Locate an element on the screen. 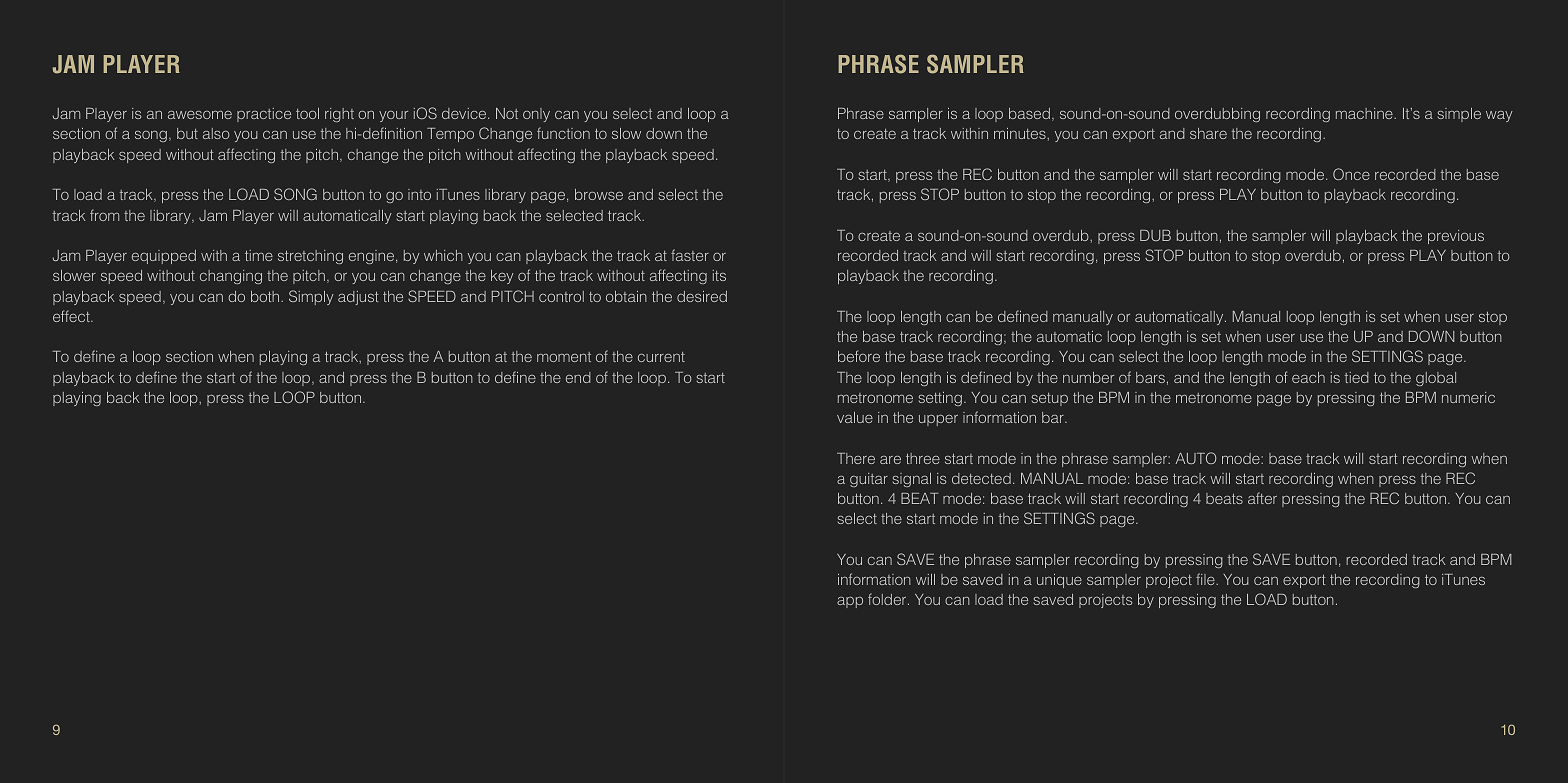 This screenshot has height=783, width=1568. function is located at coordinates (563, 133).
